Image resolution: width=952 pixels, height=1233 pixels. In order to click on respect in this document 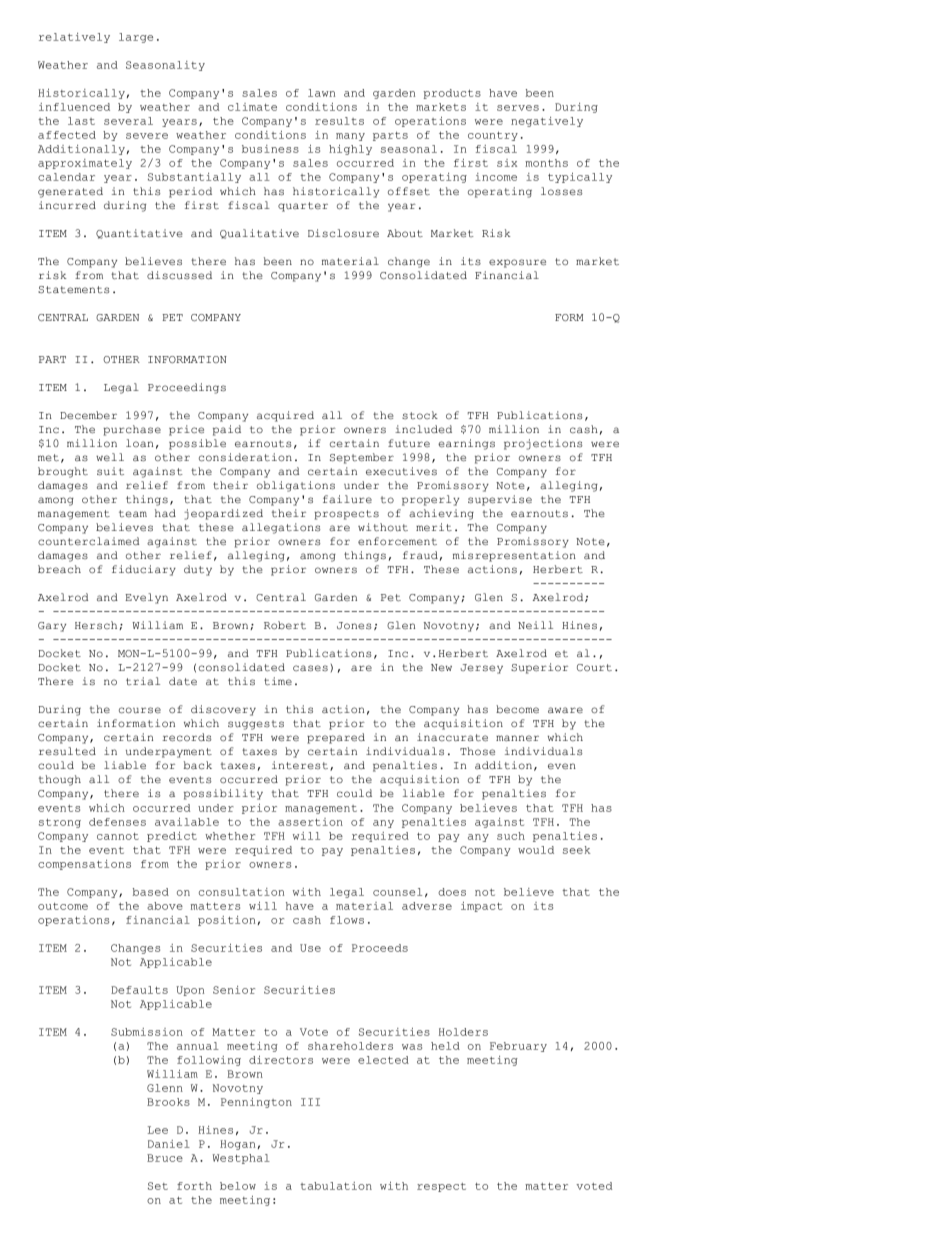, I will do `click(441, 1187)`.
